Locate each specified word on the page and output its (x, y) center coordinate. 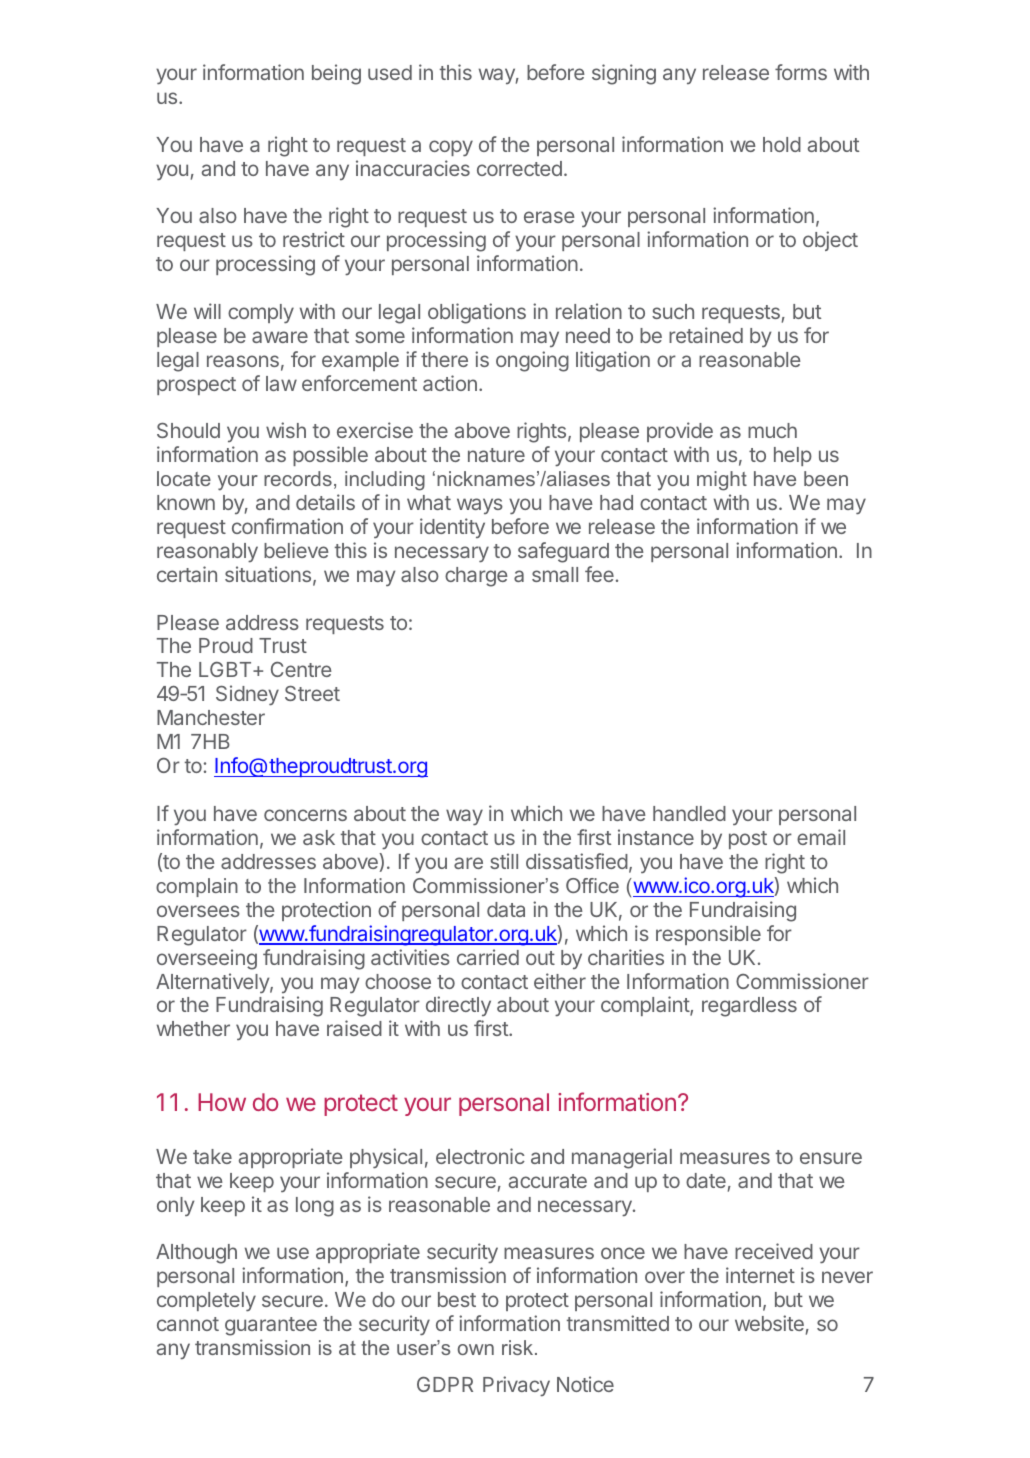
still (504, 861)
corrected (519, 168)
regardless (749, 1007)
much (772, 430)
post (748, 840)
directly (458, 1006)
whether (193, 1028)
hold (782, 144)
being (336, 74)
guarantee (271, 1326)
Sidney (247, 695)
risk (519, 1347)
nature (496, 455)
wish (286, 430)
